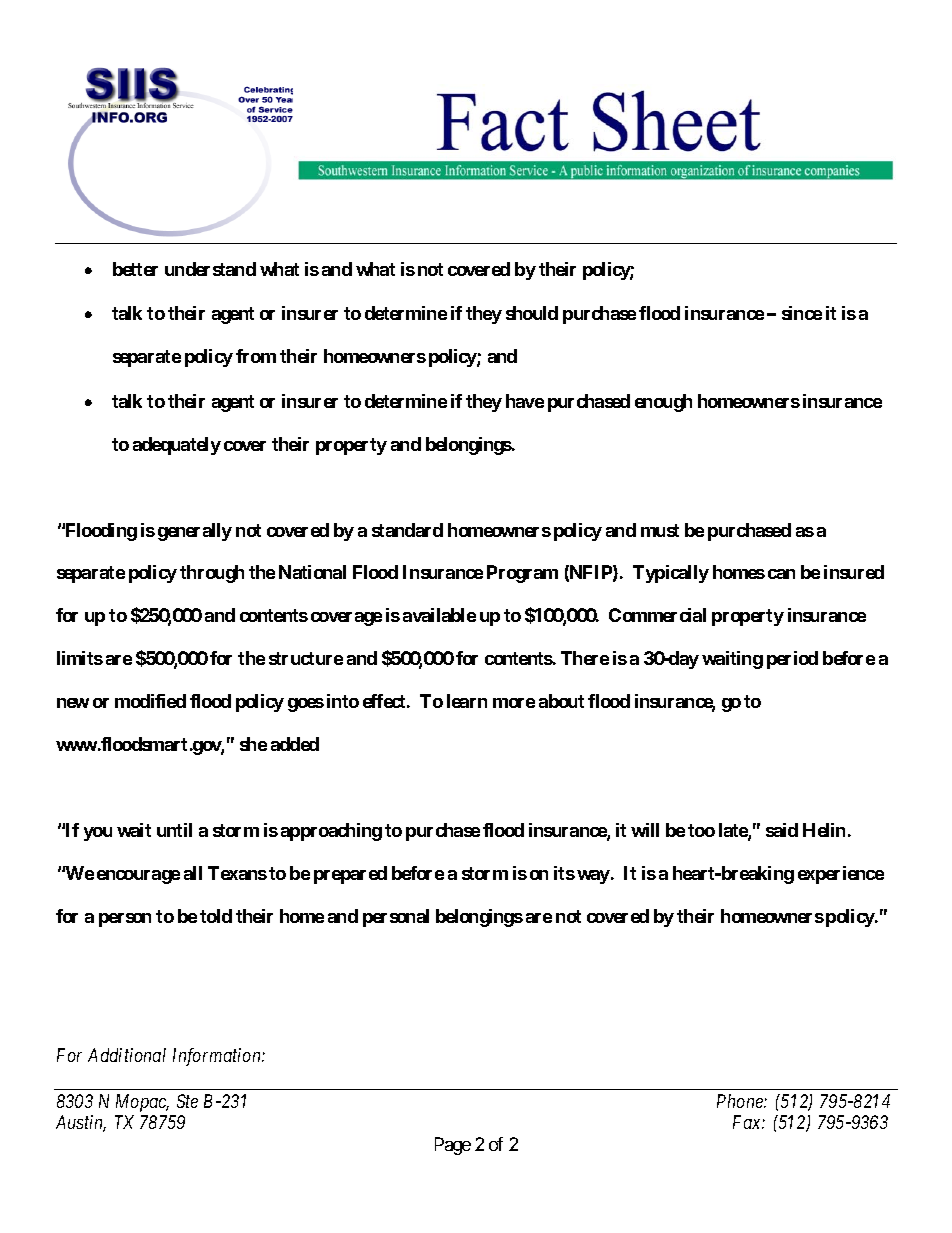 Image resolution: width=952 pixels, height=1233 pixels. What do you see at coordinates (135, 269) in the screenshot?
I see `better` at bounding box center [135, 269].
